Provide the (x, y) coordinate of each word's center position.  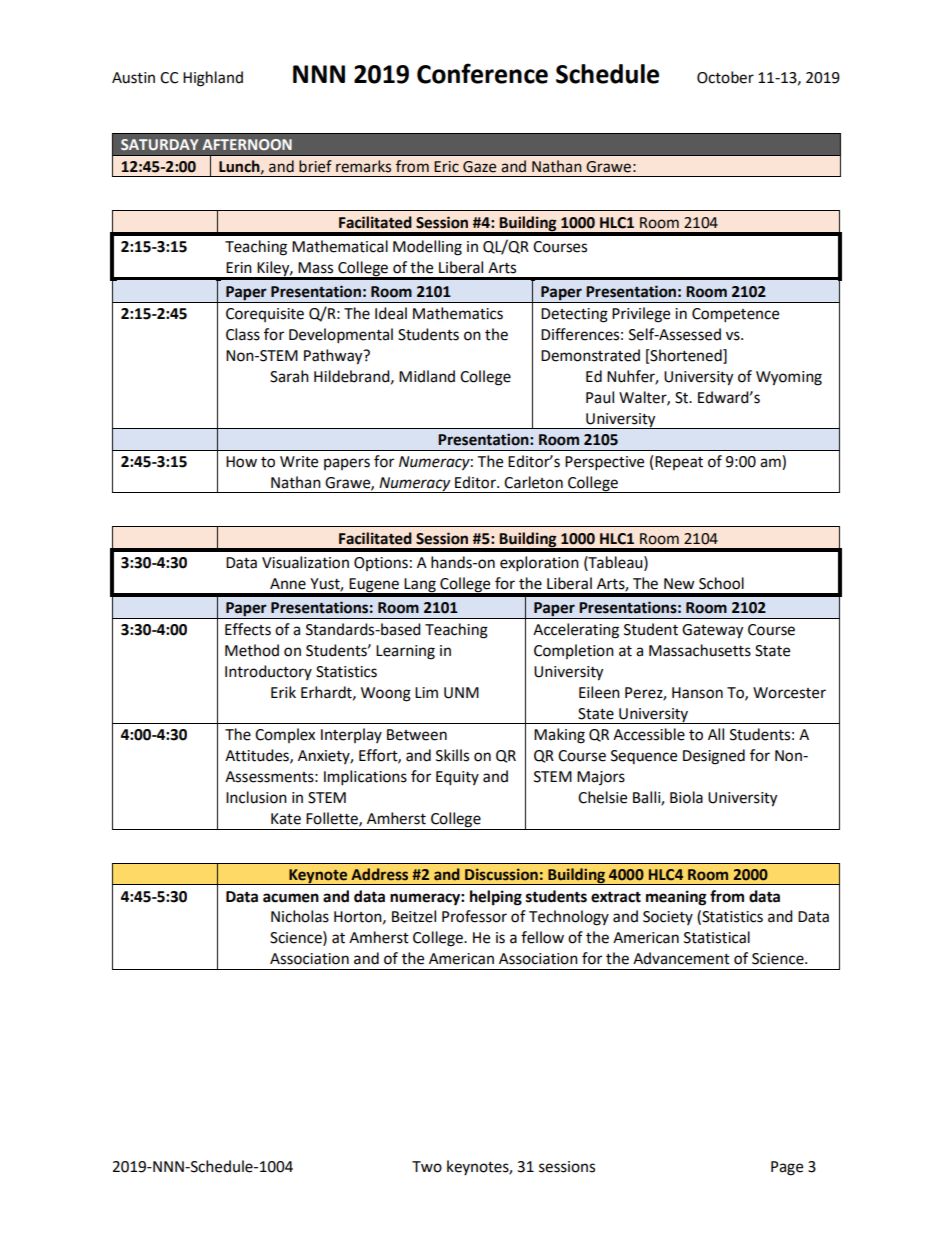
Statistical (717, 937)
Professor (474, 916)
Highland (213, 79)
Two (427, 1167)
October (725, 77)
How (241, 462)
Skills (452, 755)
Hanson (697, 693)
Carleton (533, 482)
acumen (291, 898)
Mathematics (458, 313)
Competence (735, 315)
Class (243, 334)
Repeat (679, 463)
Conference (482, 73)
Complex (285, 735)
